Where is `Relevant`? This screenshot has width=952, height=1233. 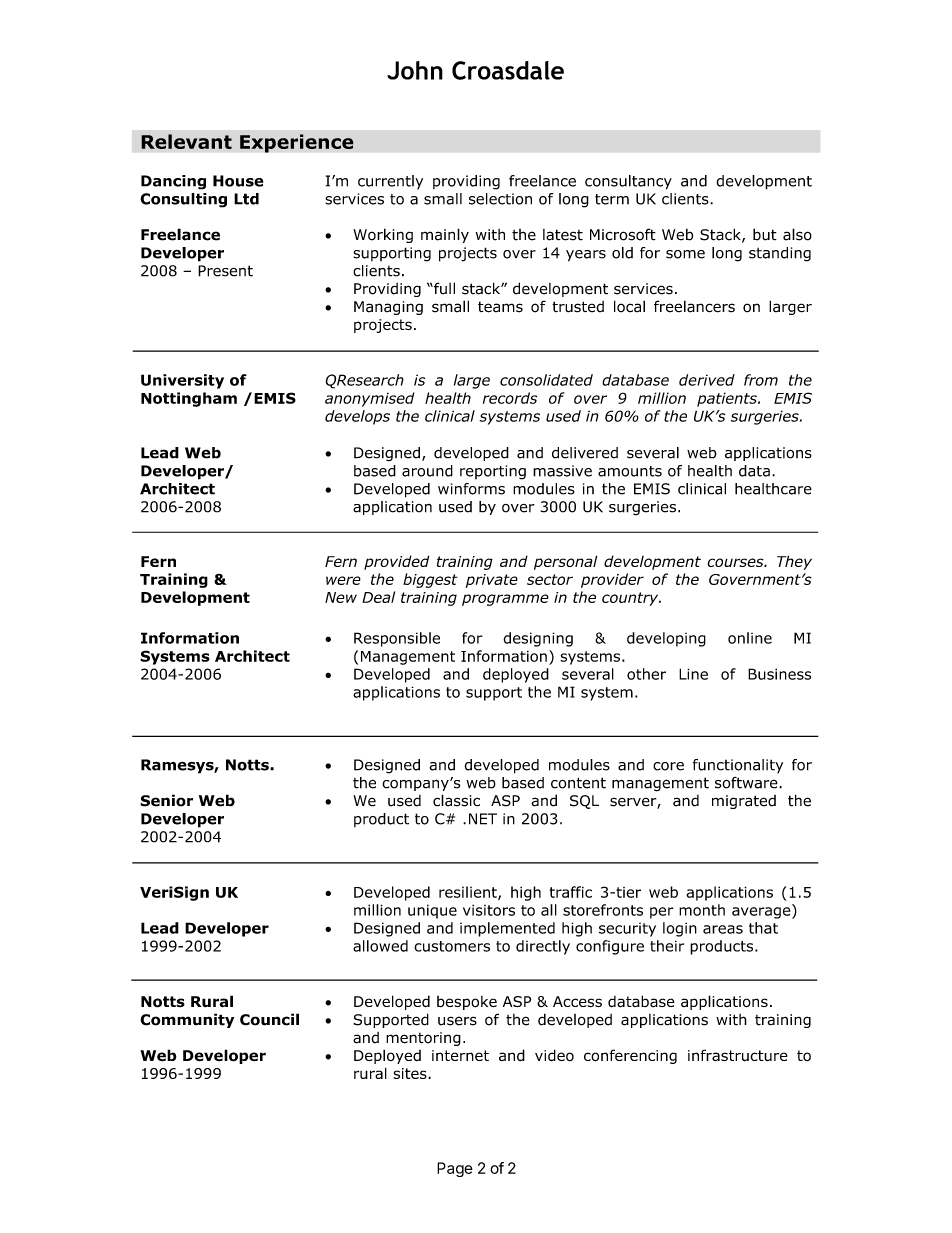
Relevant is located at coordinates (186, 141).
